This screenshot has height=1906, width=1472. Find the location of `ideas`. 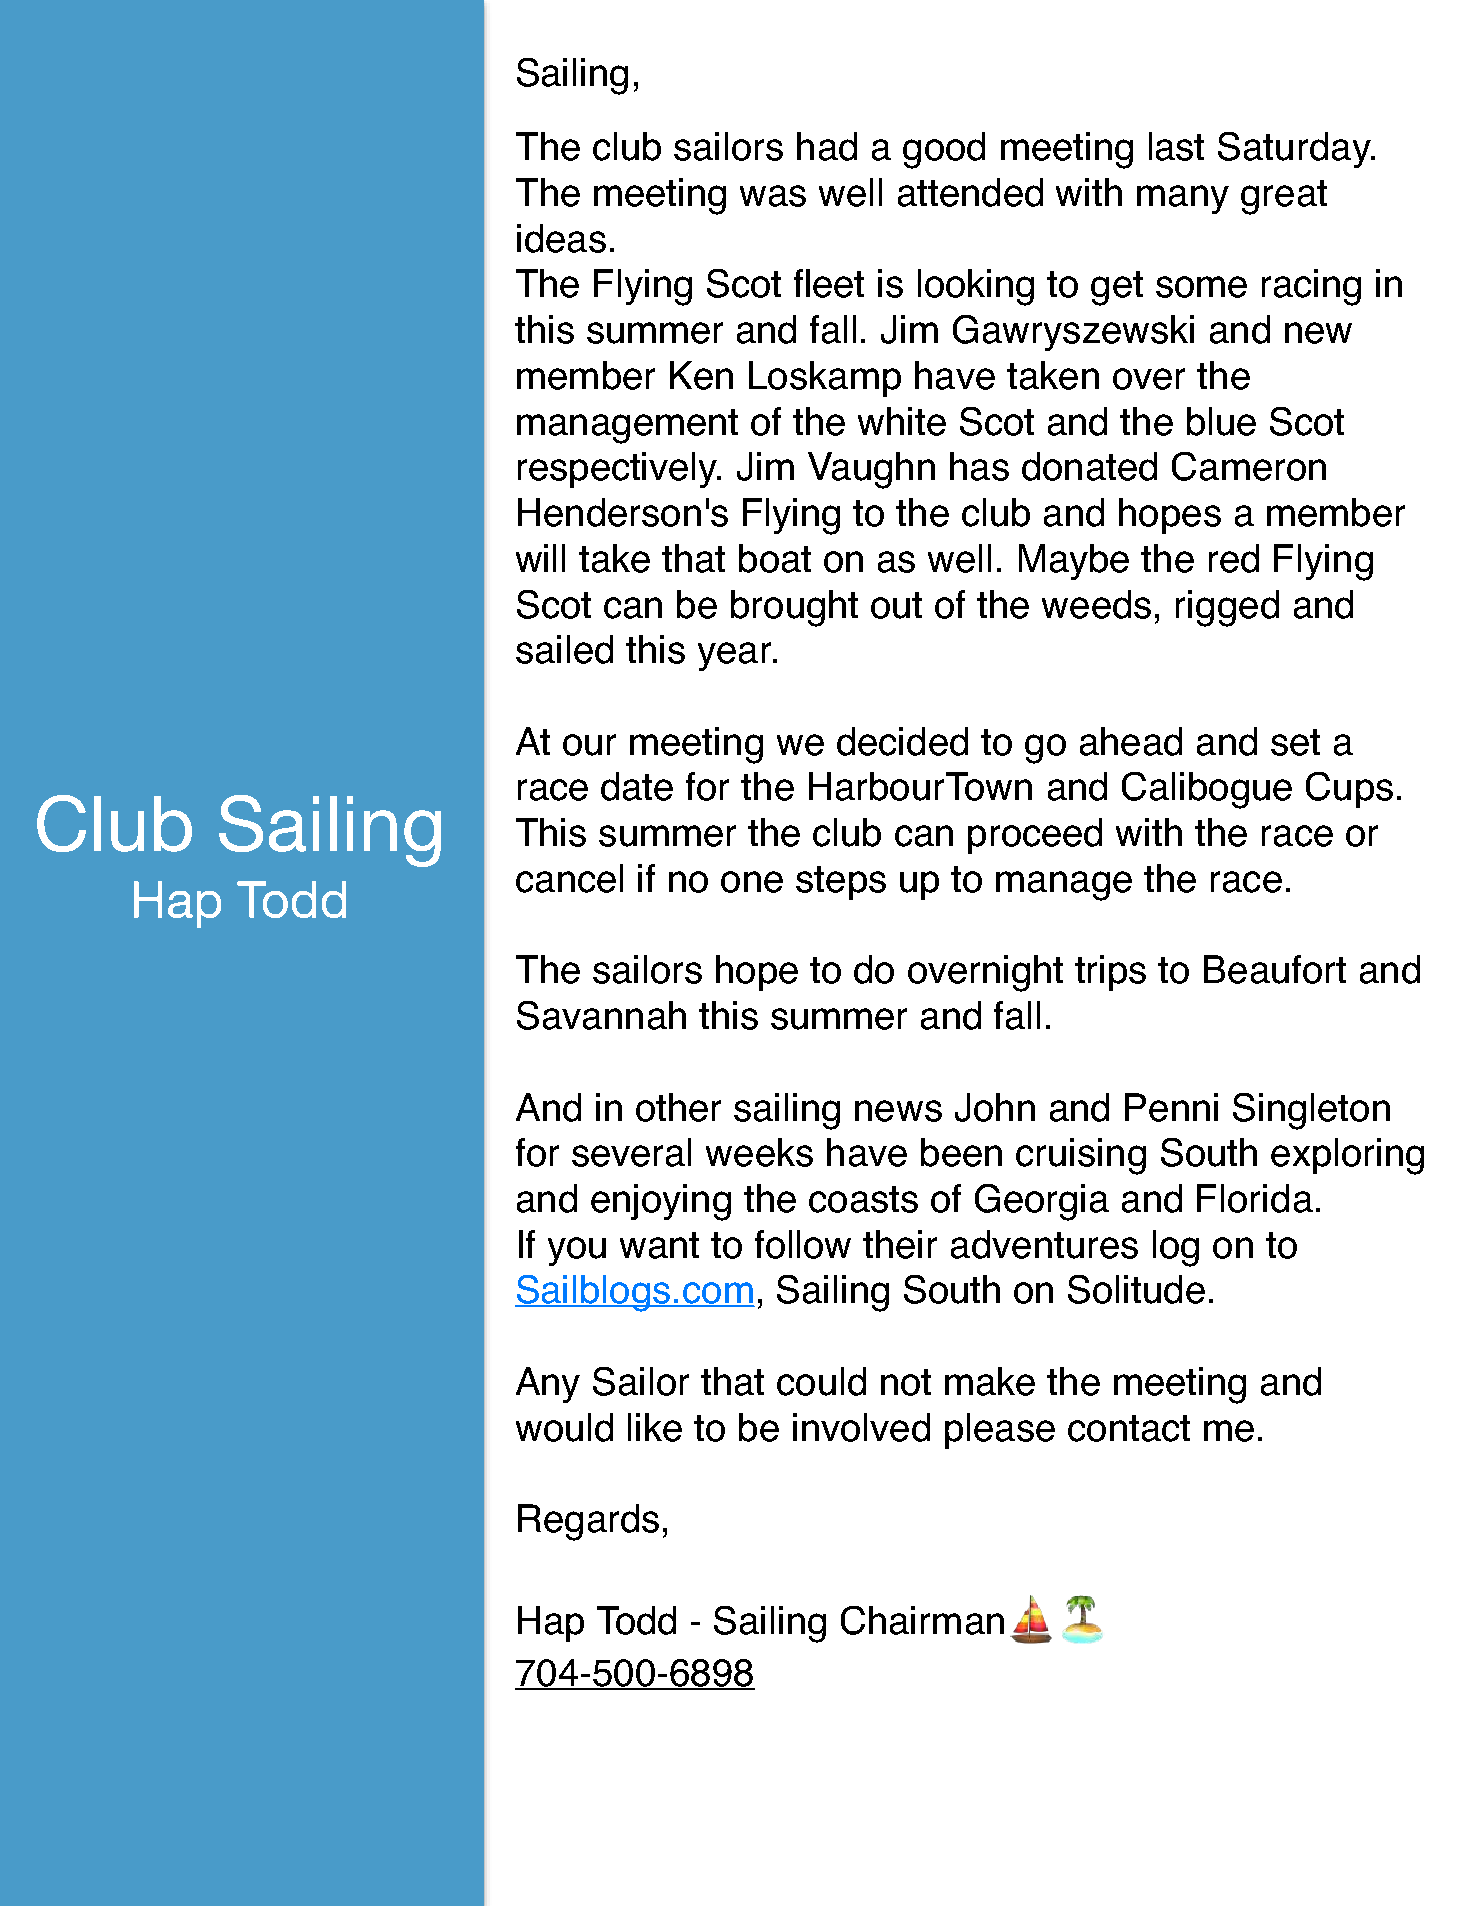

ideas is located at coordinates (561, 238).
